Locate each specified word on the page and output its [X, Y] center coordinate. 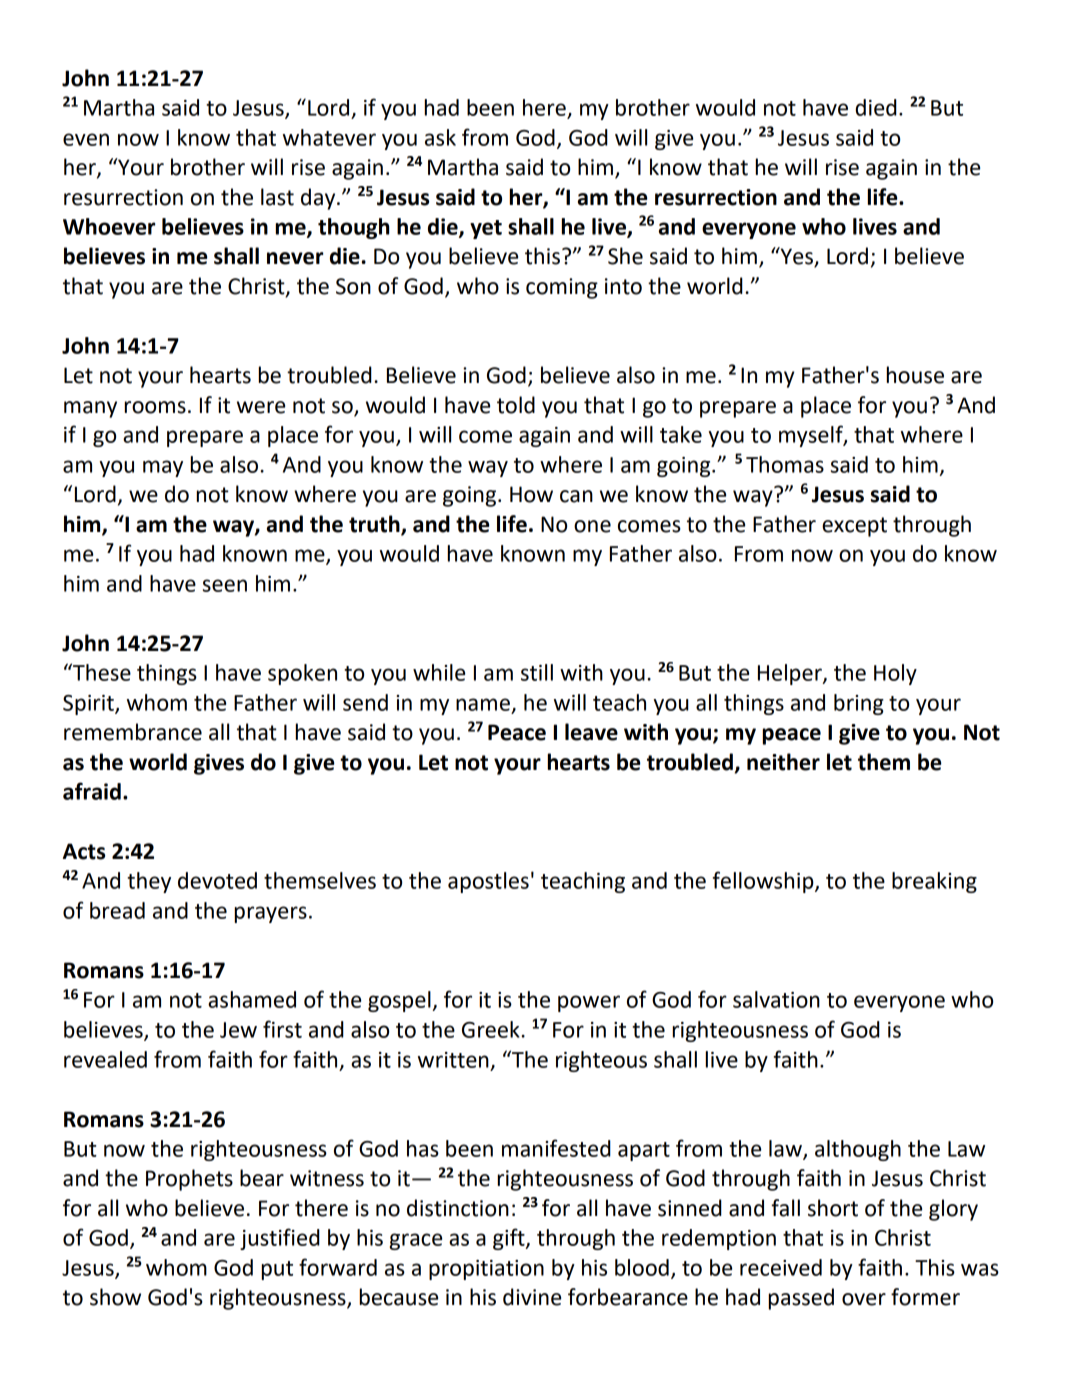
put [277, 1270]
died [876, 107]
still [537, 672]
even [86, 139]
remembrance [133, 732]
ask [440, 137]
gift [510, 1239]
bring [859, 704]
